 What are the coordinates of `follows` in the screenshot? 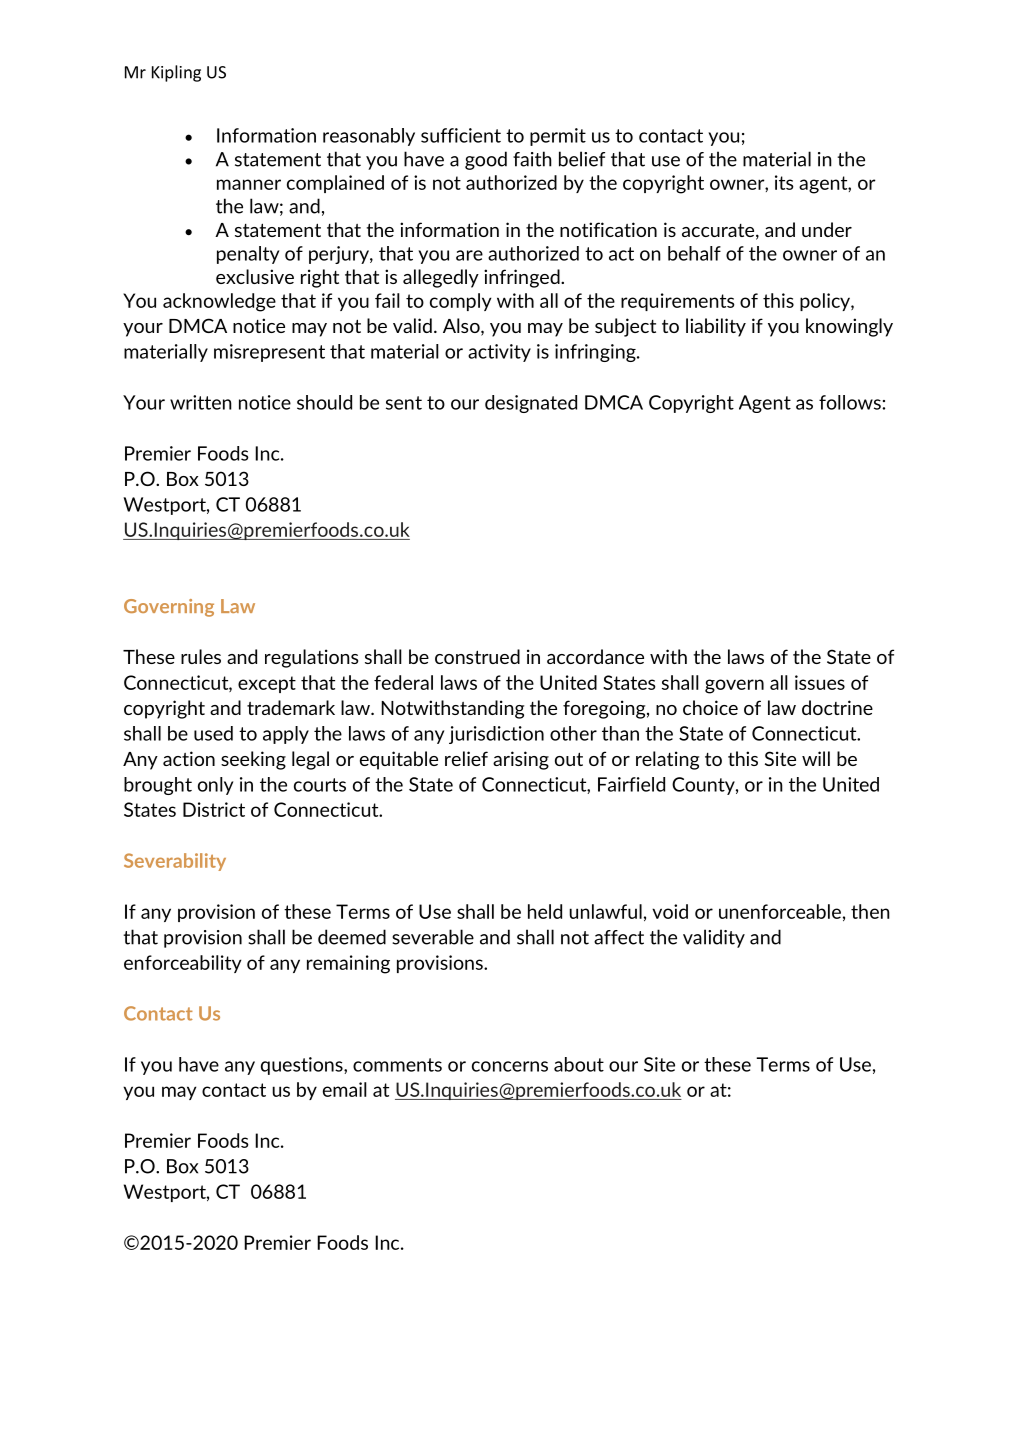 It's located at (851, 402).
